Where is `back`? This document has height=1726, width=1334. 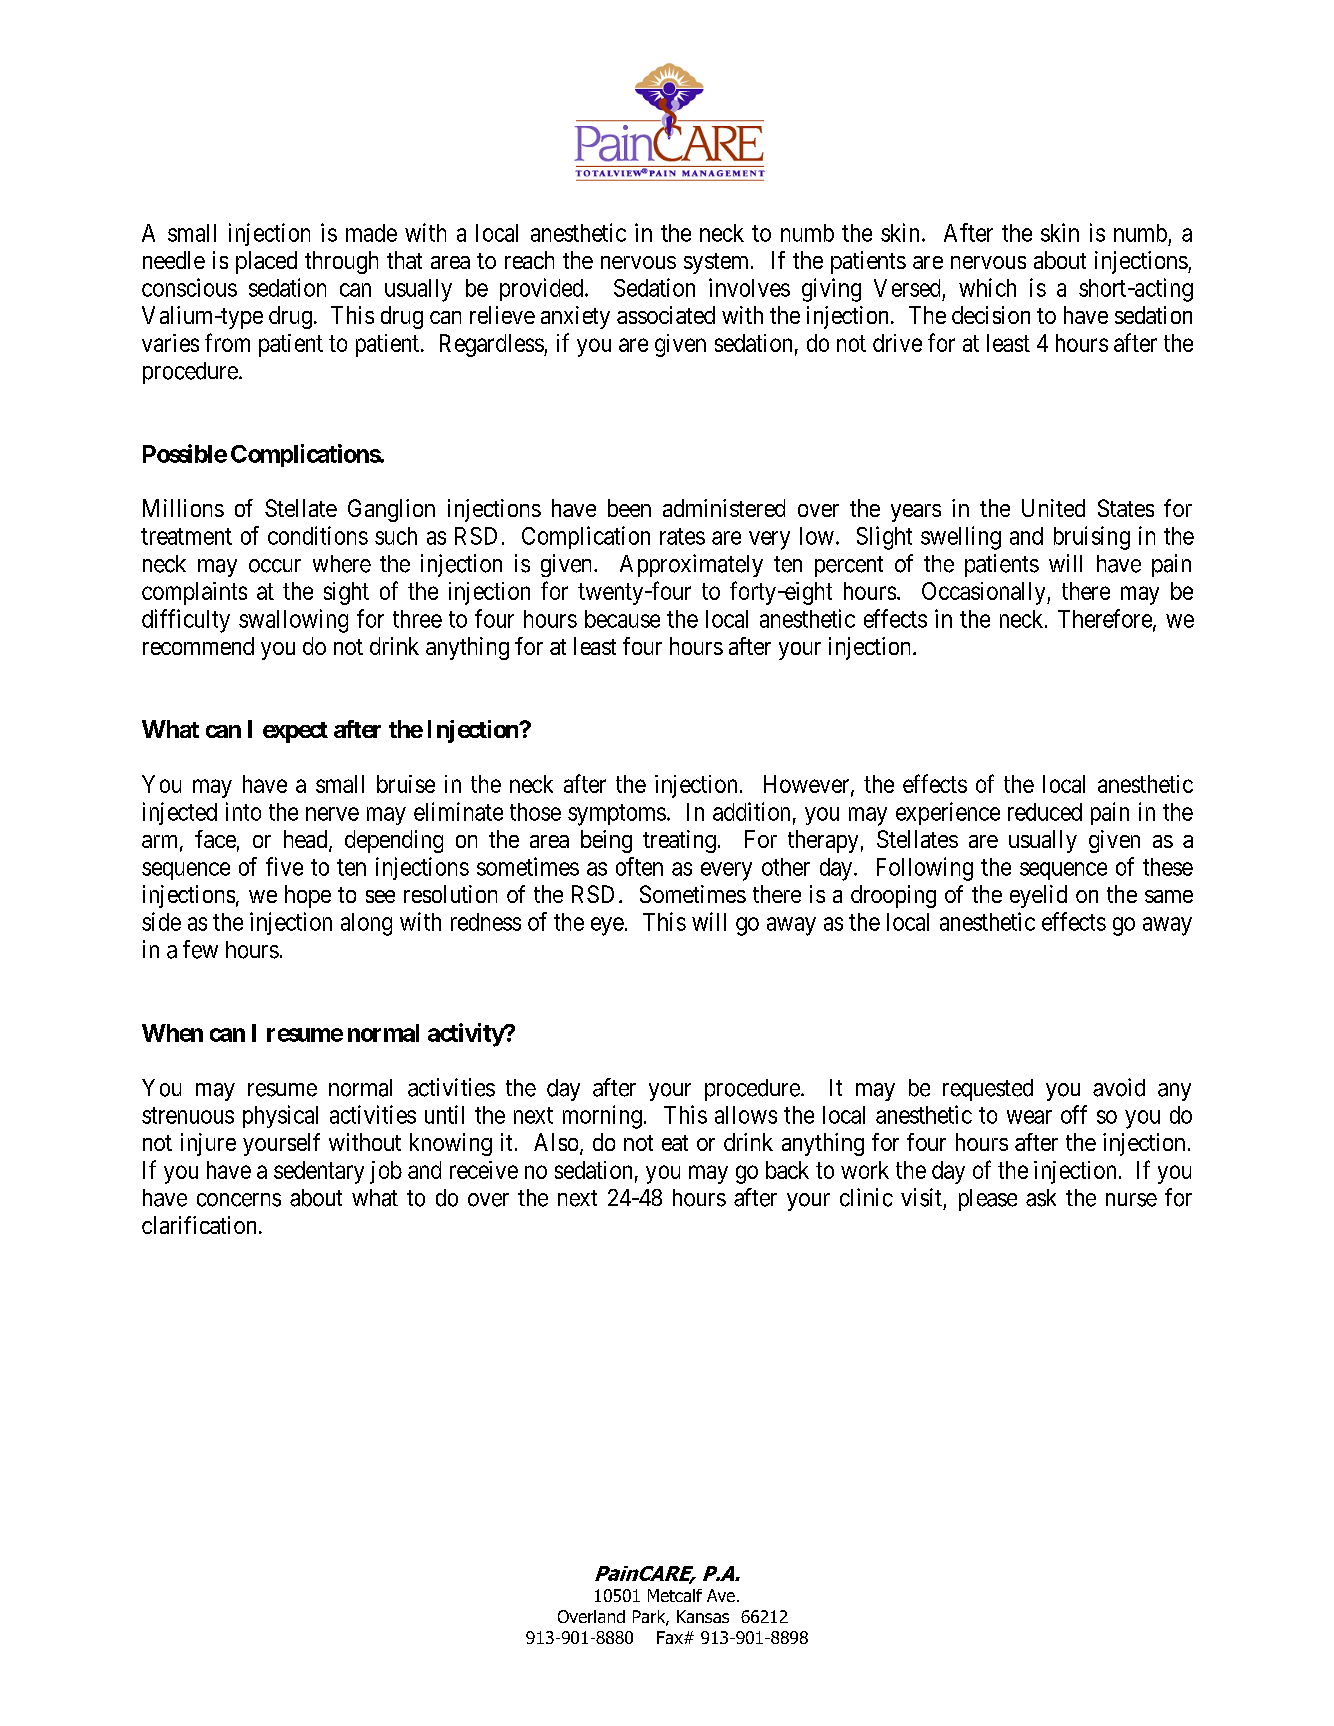 back is located at coordinates (787, 1170).
